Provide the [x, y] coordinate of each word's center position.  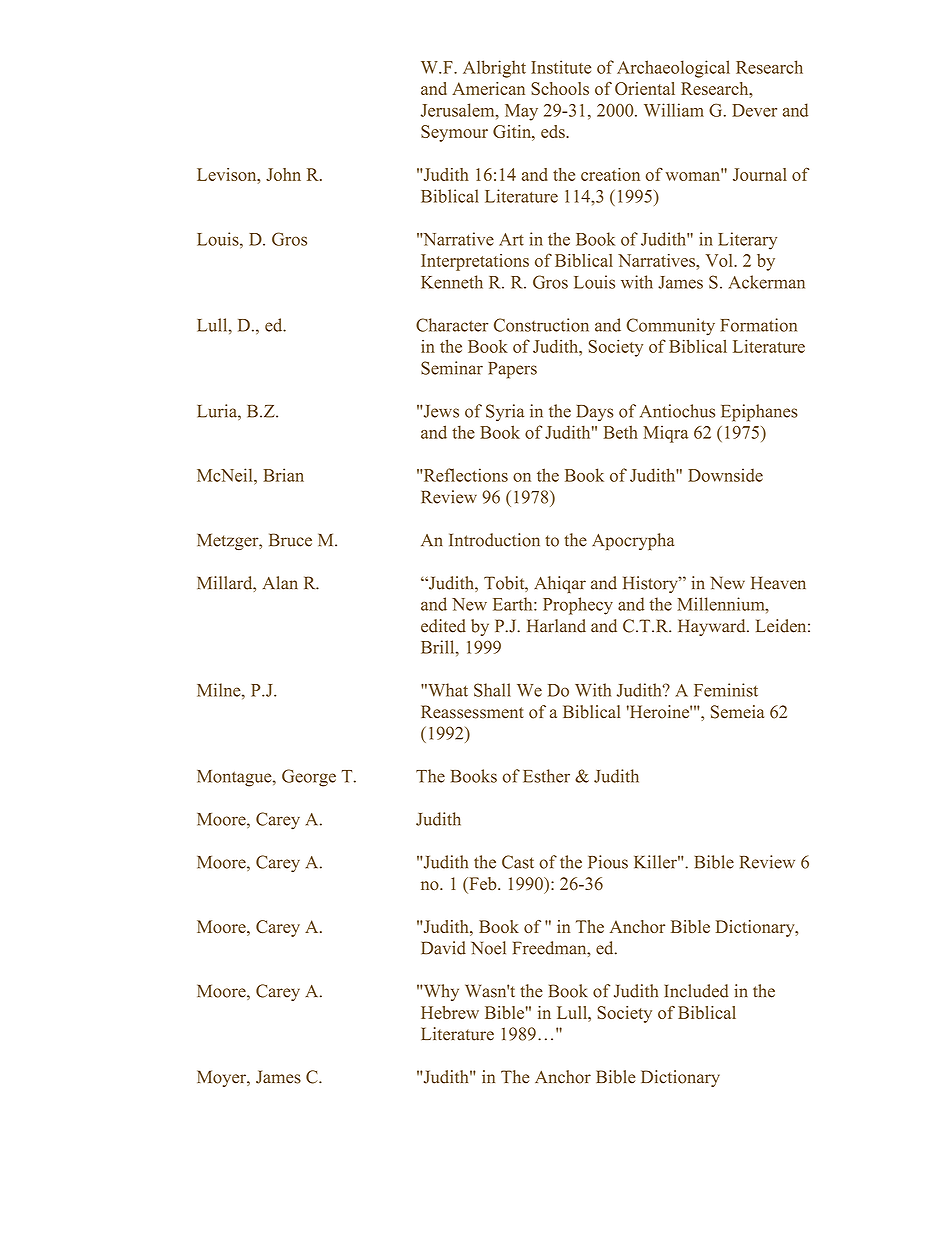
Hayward [713, 627]
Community [671, 327]
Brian [283, 475]
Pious [608, 862]
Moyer [222, 1078]
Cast [518, 862]
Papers [512, 370]
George [309, 778]
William [674, 110]
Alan [280, 583]
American [488, 88]
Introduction [494, 540]
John [283, 174]
